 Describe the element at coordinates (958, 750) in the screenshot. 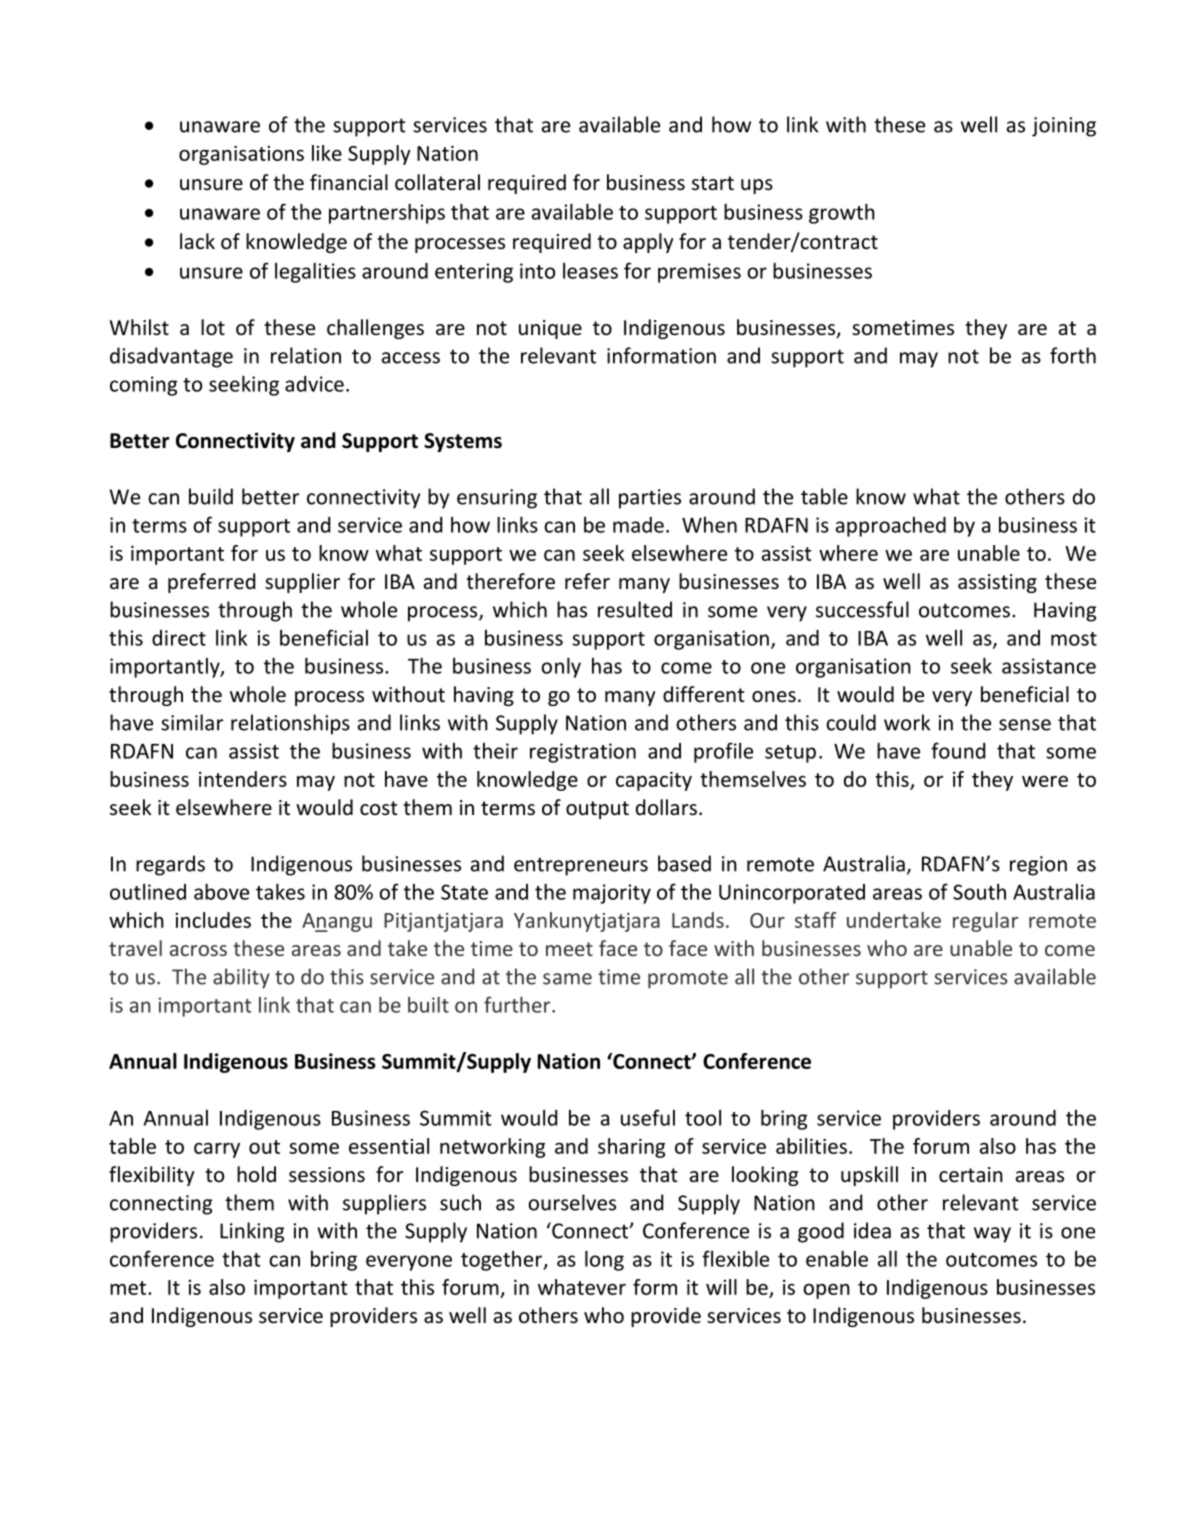

I see `found` at that location.
